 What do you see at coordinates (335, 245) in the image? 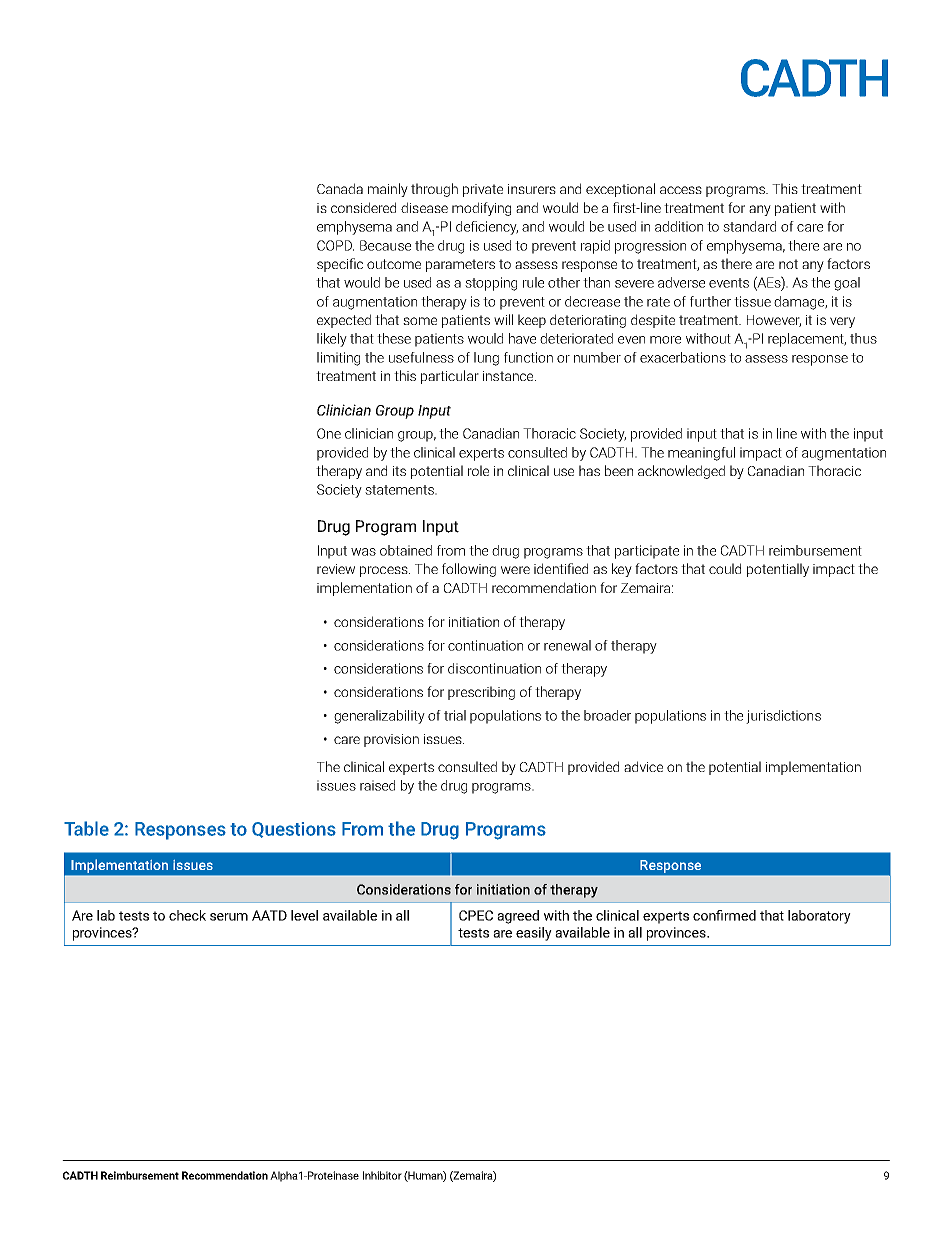
I see `COPD` at bounding box center [335, 245].
